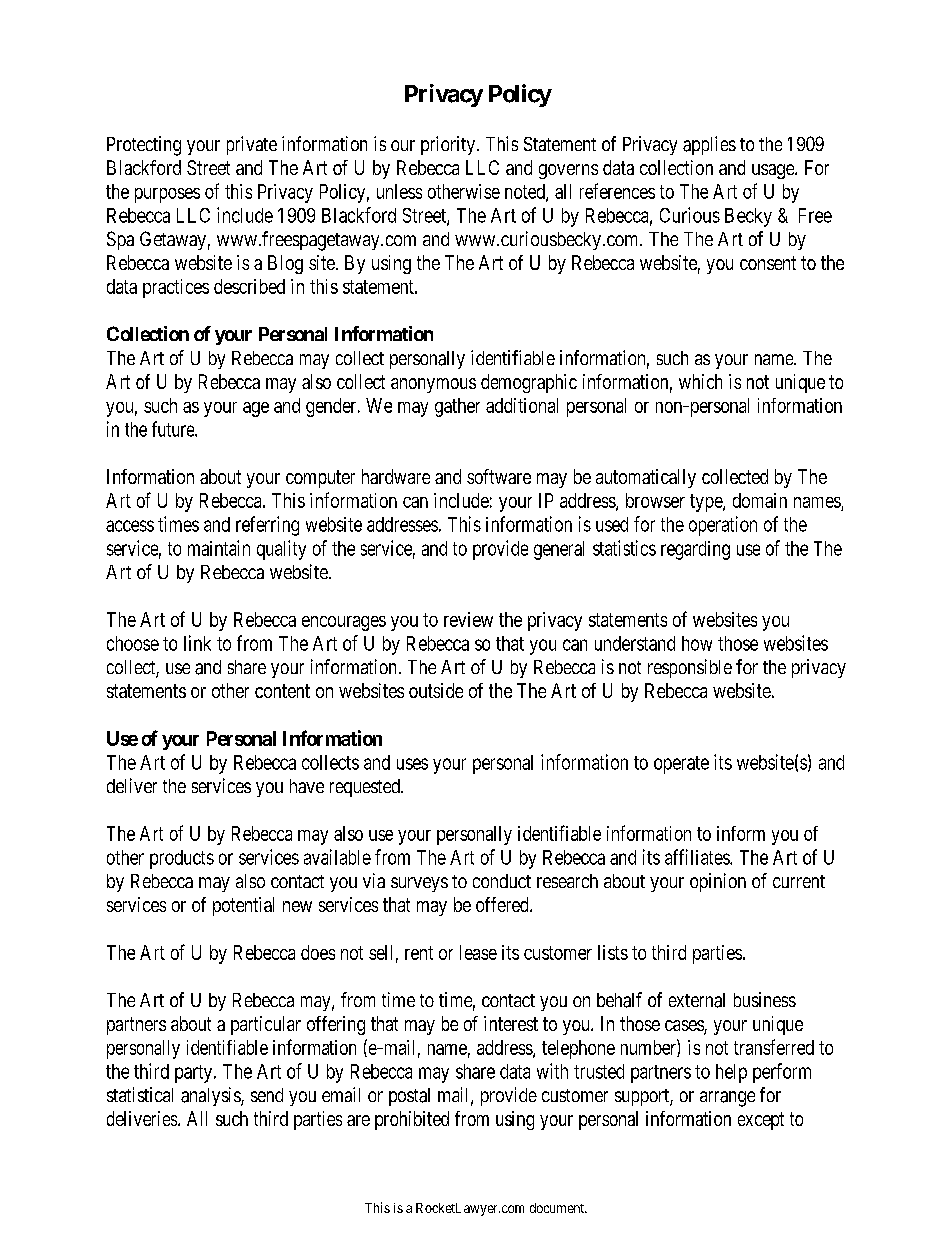  I want to click on practices, so click(176, 288).
